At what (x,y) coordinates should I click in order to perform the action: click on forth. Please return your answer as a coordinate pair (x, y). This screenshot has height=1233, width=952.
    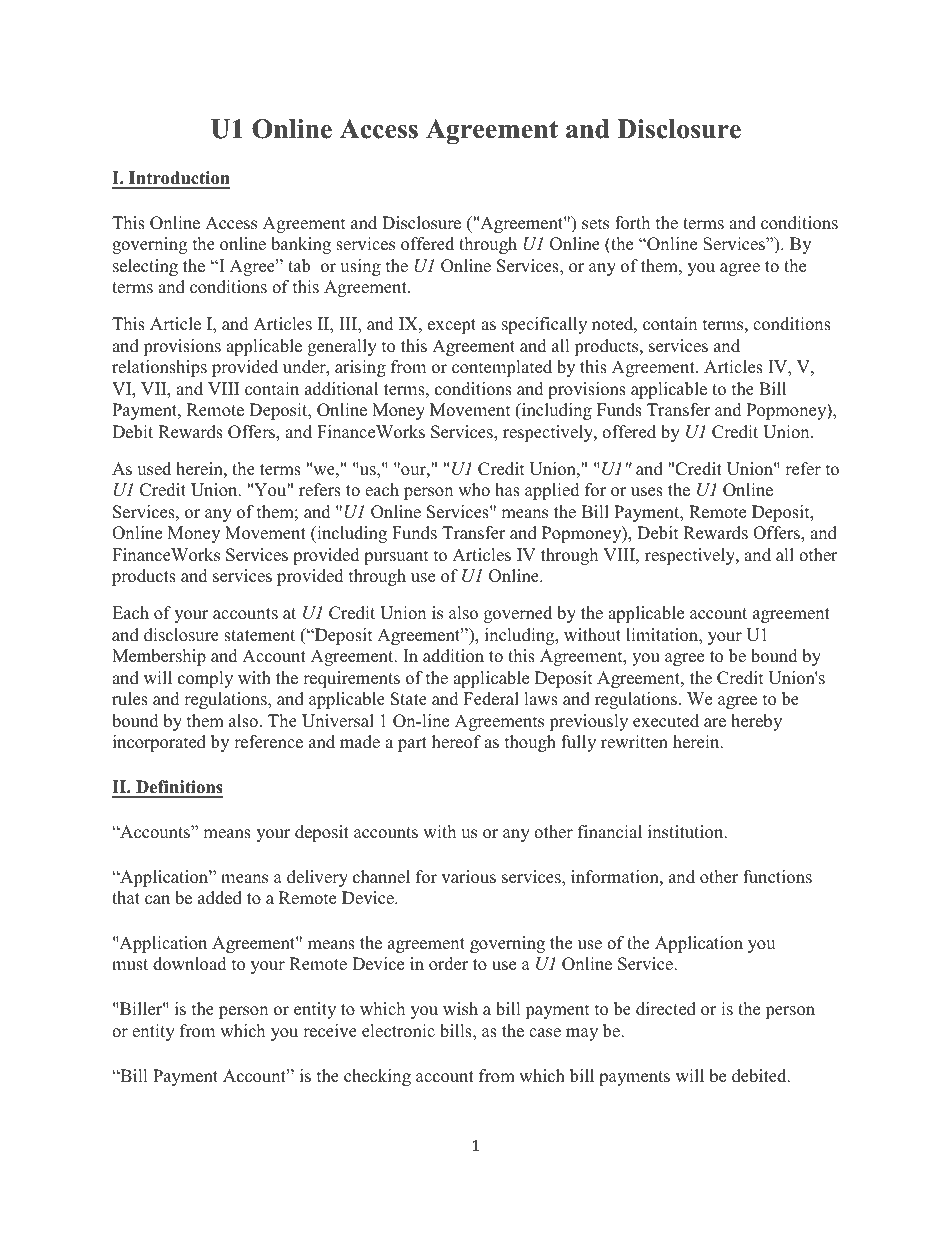
    Looking at the image, I should click on (632, 223).
